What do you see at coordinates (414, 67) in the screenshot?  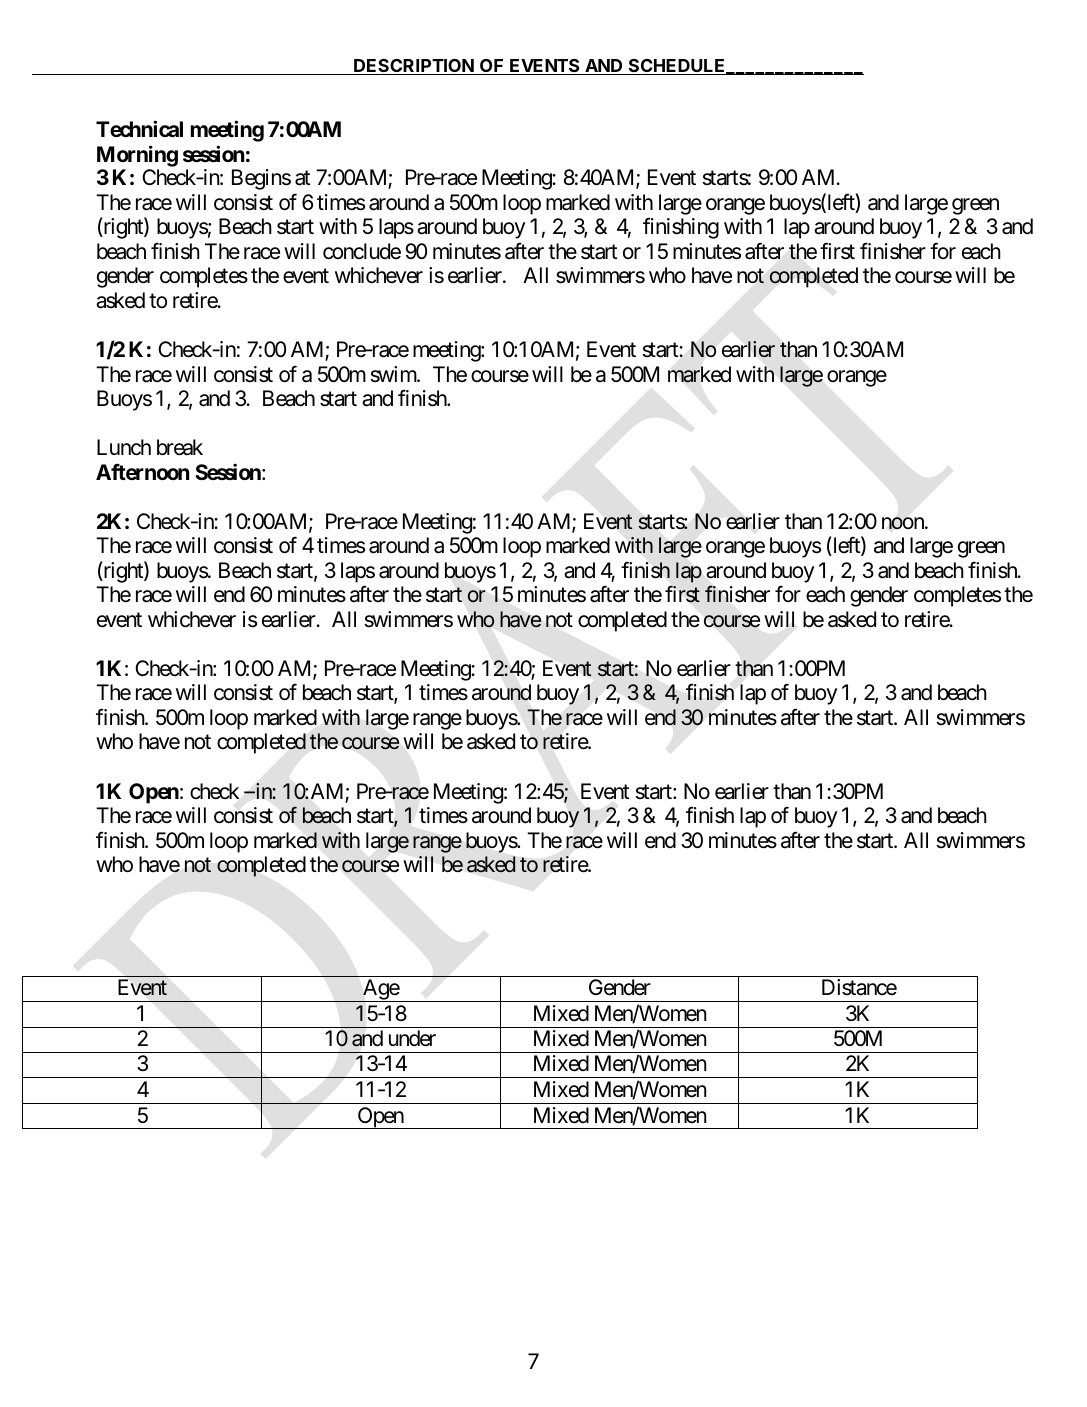 I see `DESCRIPTION` at bounding box center [414, 67].
